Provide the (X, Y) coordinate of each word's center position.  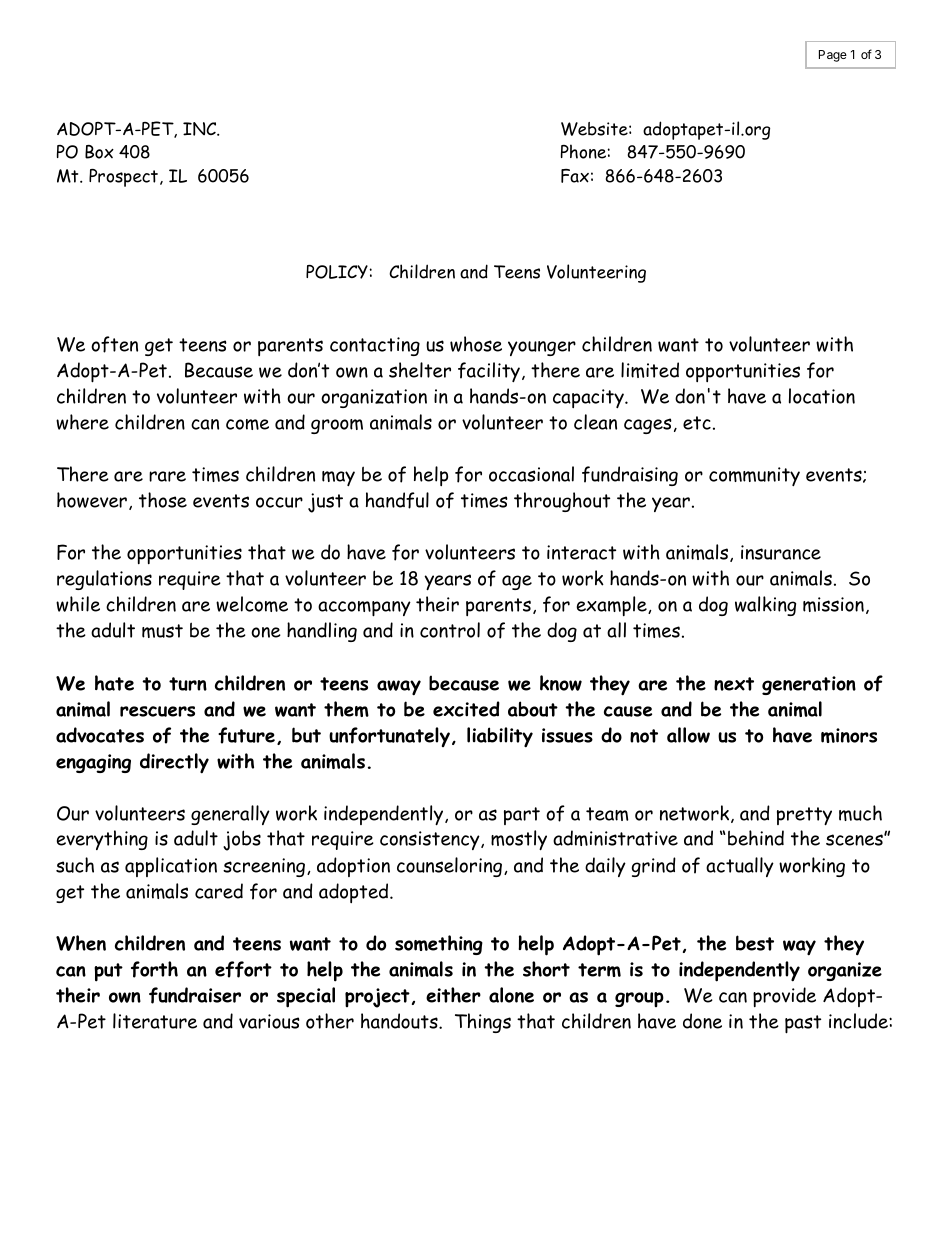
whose (476, 344)
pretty (804, 816)
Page (833, 56)
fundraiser (195, 995)
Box (99, 152)
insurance (781, 552)
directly (174, 763)
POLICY (337, 272)
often (114, 344)
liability (500, 737)
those (163, 500)
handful (397, 500)
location (822, 396)
